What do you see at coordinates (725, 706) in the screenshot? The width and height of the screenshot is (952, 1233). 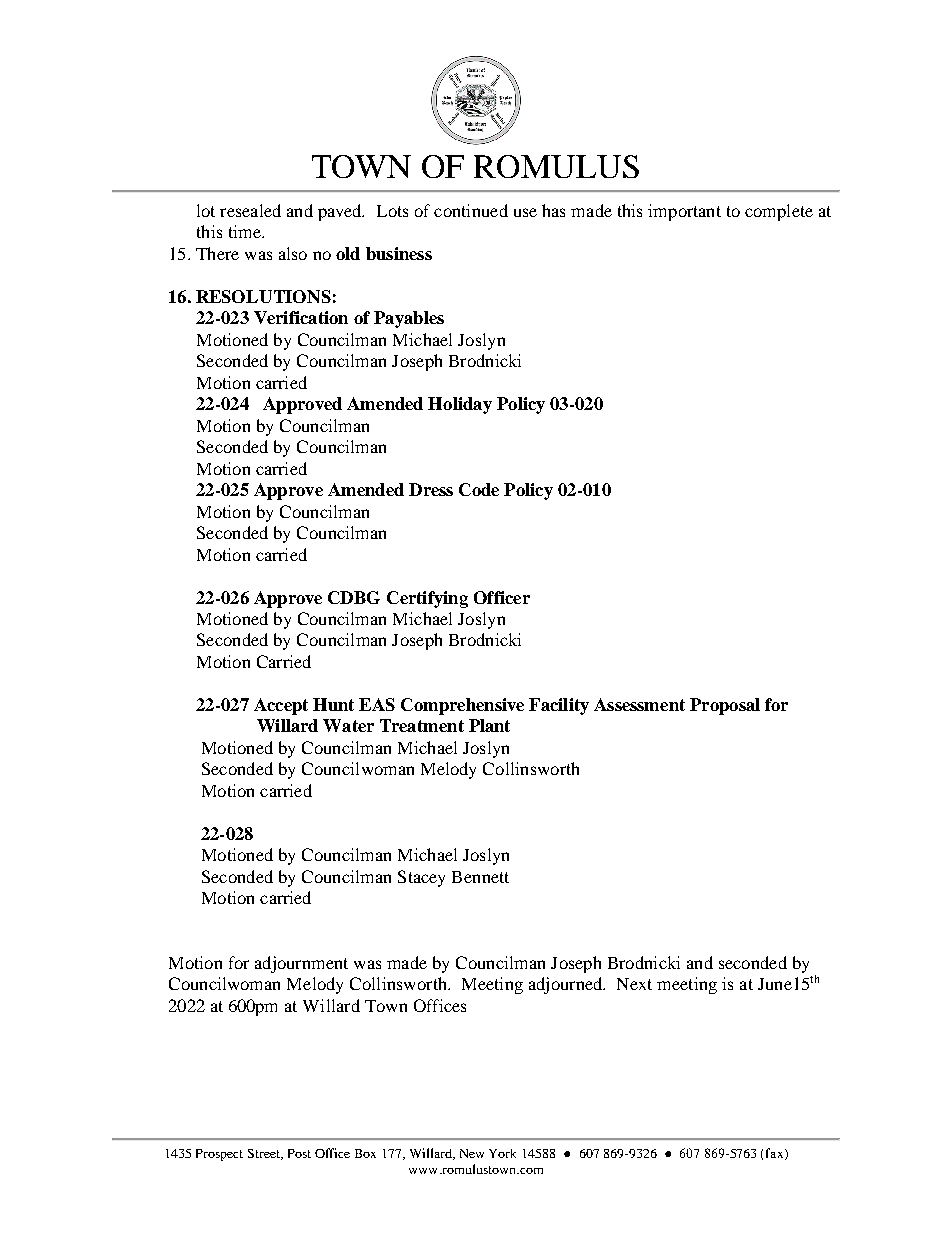 I see `Proposal` at bounding box center [725, 706].
